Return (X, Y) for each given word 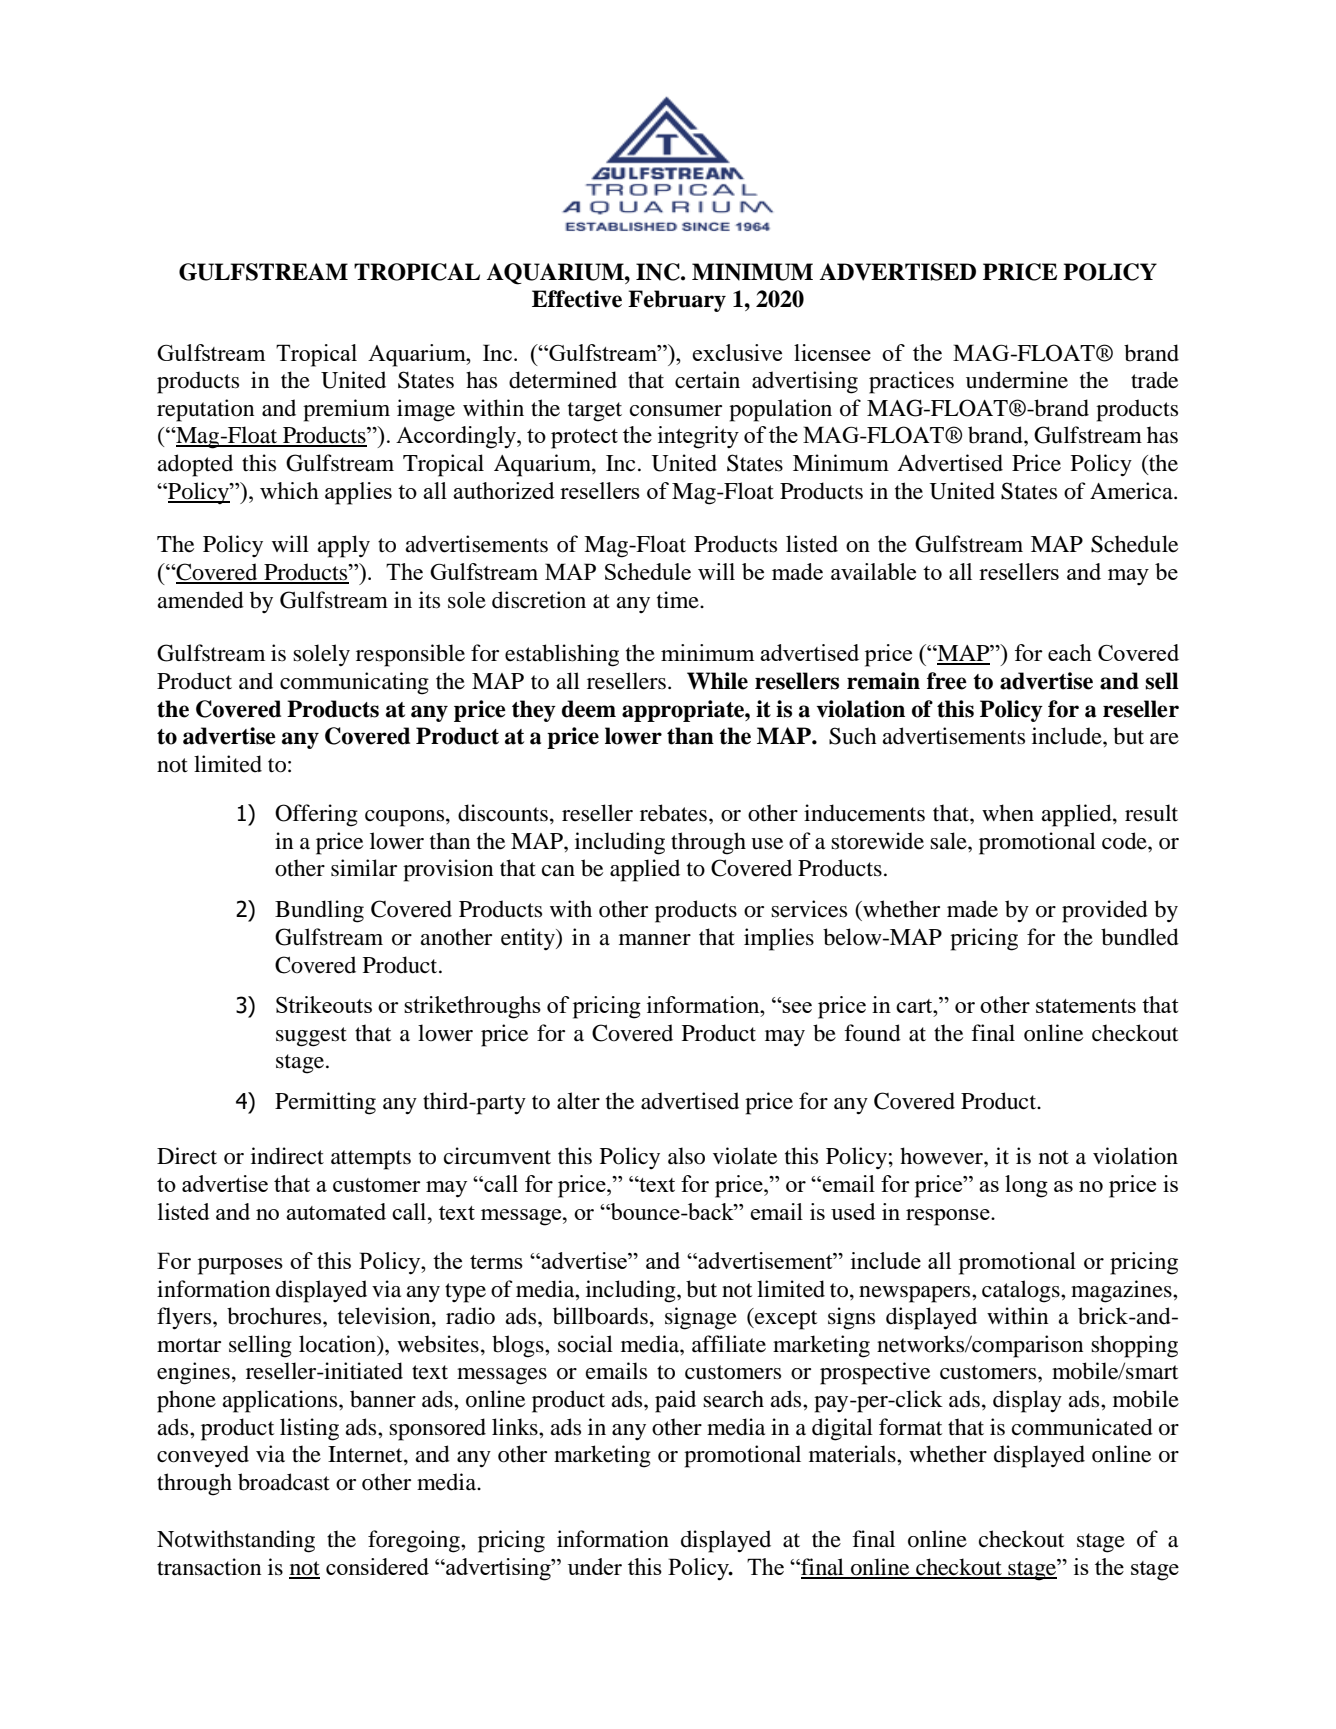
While (717, 681)
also (686, 1156)
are (1164, 739)
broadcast (284, 1482)
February (677, 301)
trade (1154, 380)
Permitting (325, 1103)
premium (346, 410)
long (1026, 1186)
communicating (354, 683)
